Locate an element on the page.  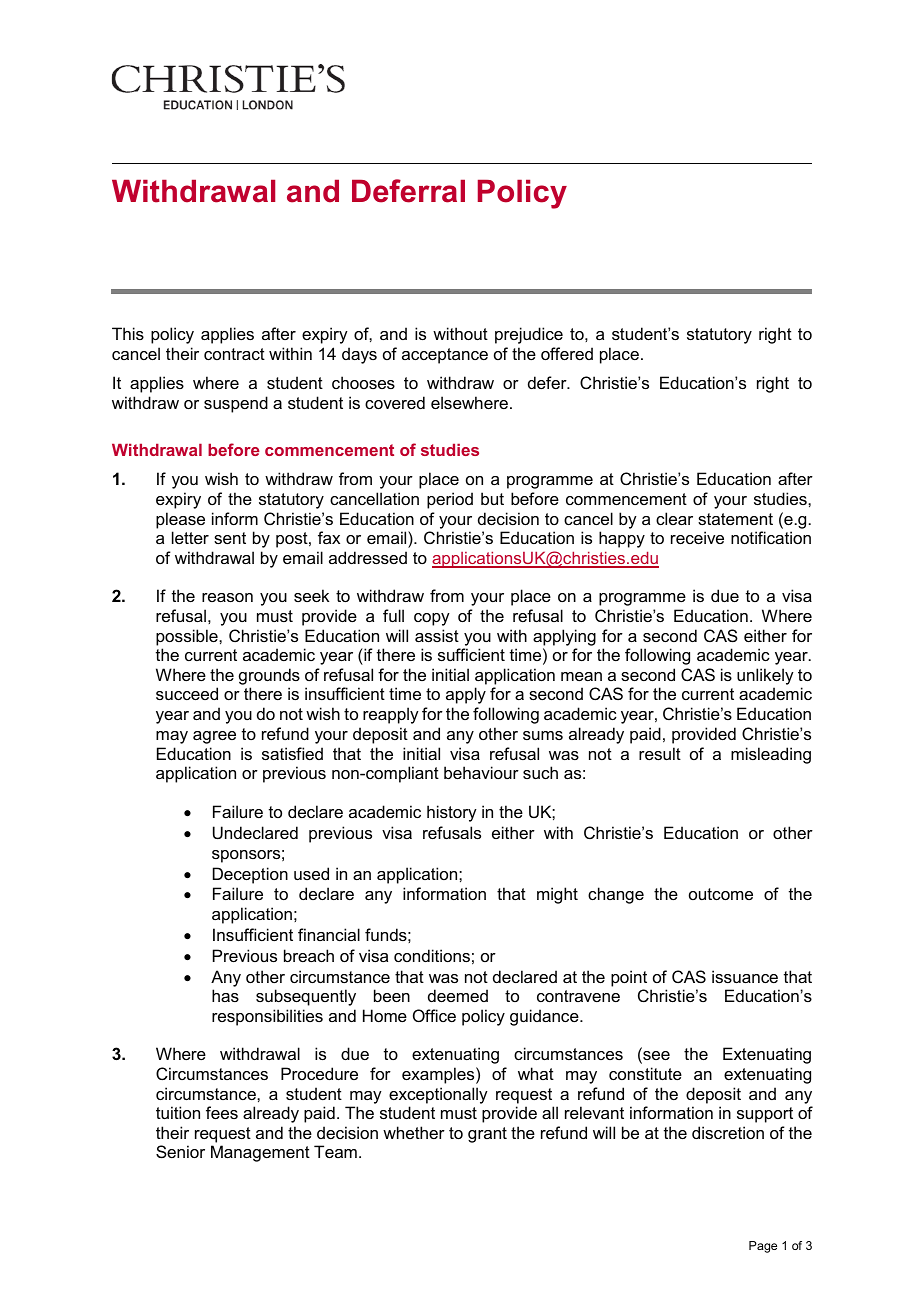
grant is located at coordinates (487, 1135).
